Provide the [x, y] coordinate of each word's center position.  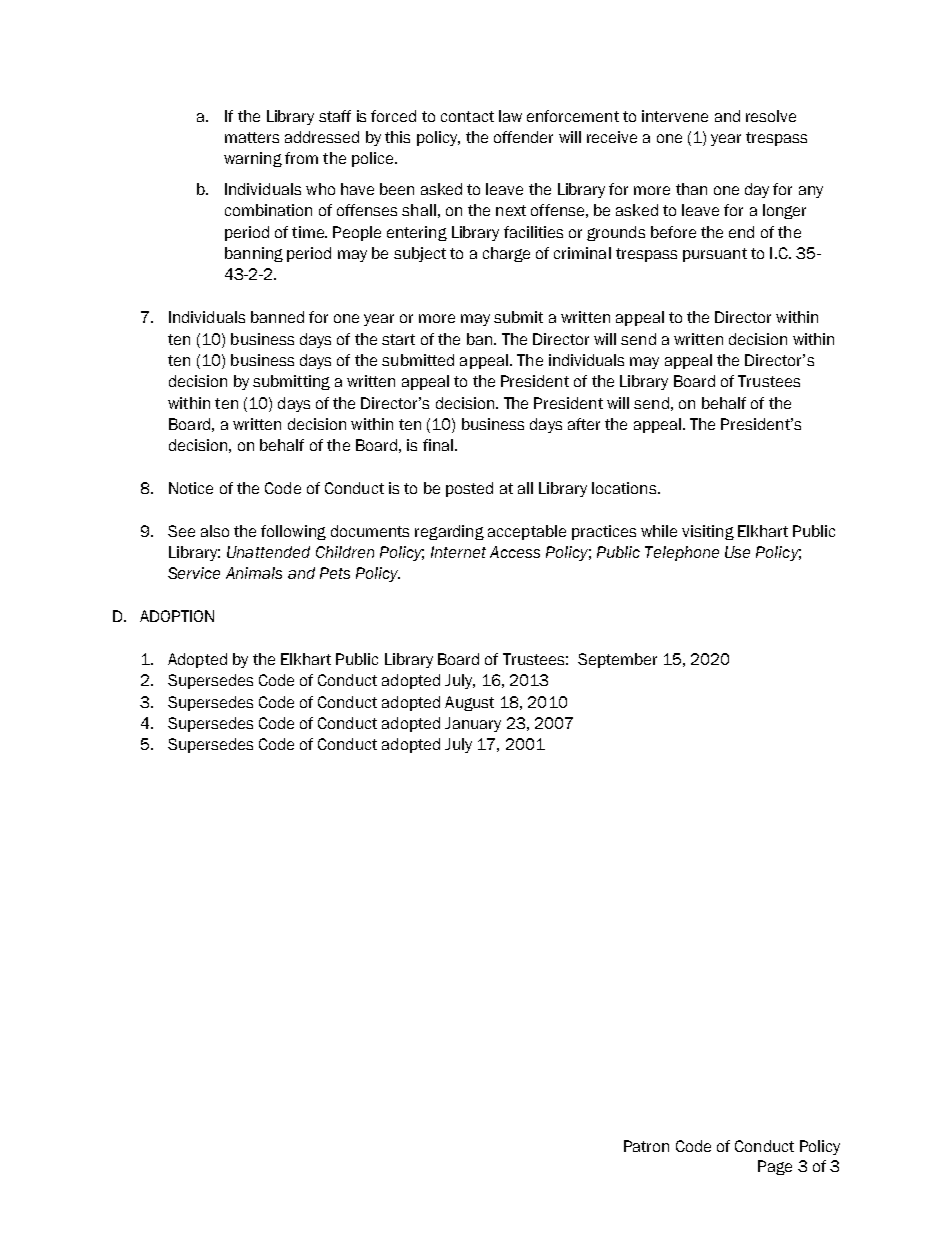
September [617, 660]
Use [737, 552]
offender [523, 137]
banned [277, 317]
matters [252, 137]
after [584, 424]
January [473, 724]
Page [775, 1167]
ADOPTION [177, 616]
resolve [771, 116]
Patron [646, 1146]
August [469, 703]
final [438, 445]
